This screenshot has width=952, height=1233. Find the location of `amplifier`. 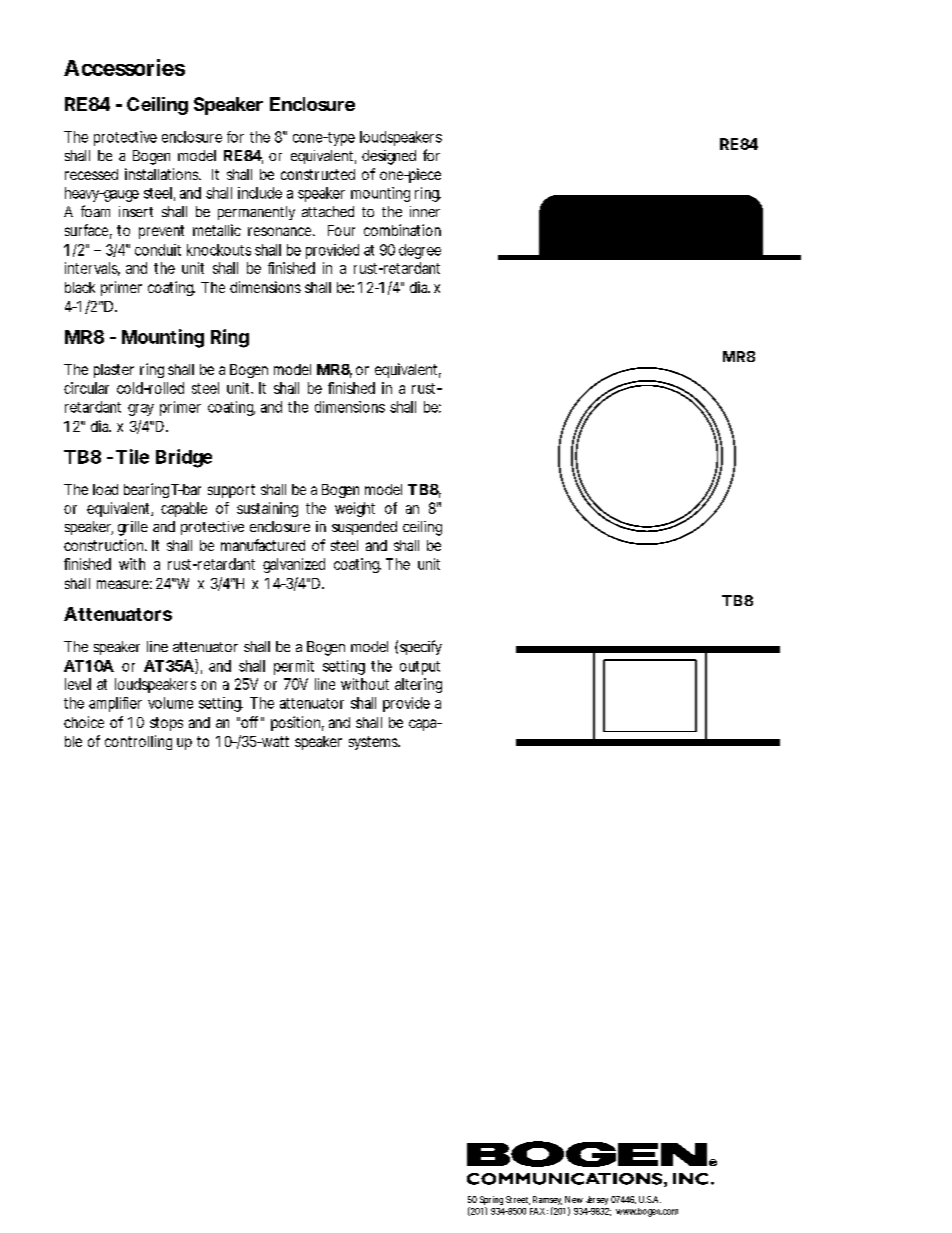

amplifier is located at coordinates (115, 704).
